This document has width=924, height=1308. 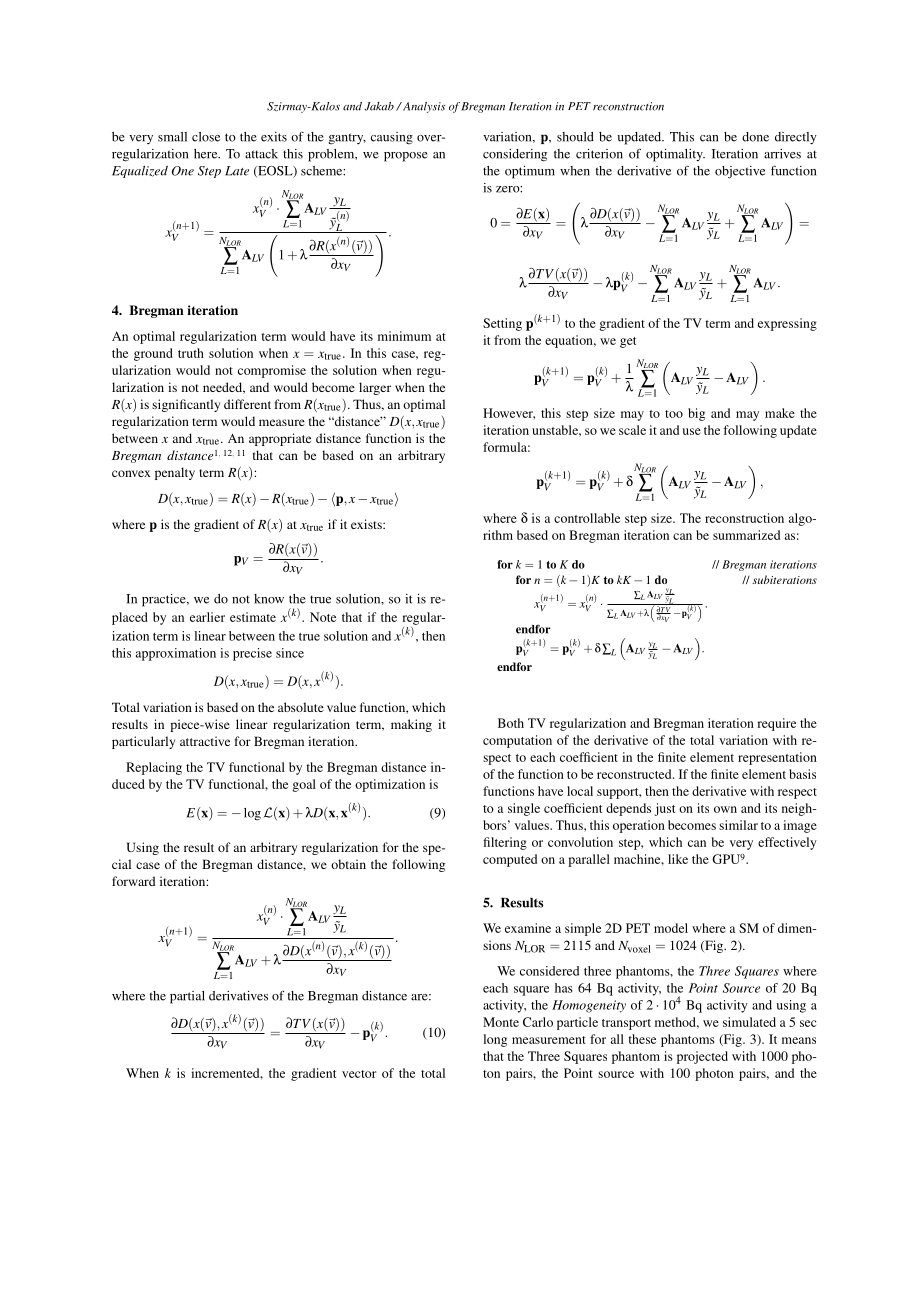 I want to click on objective, so click(x=740, y=172).
